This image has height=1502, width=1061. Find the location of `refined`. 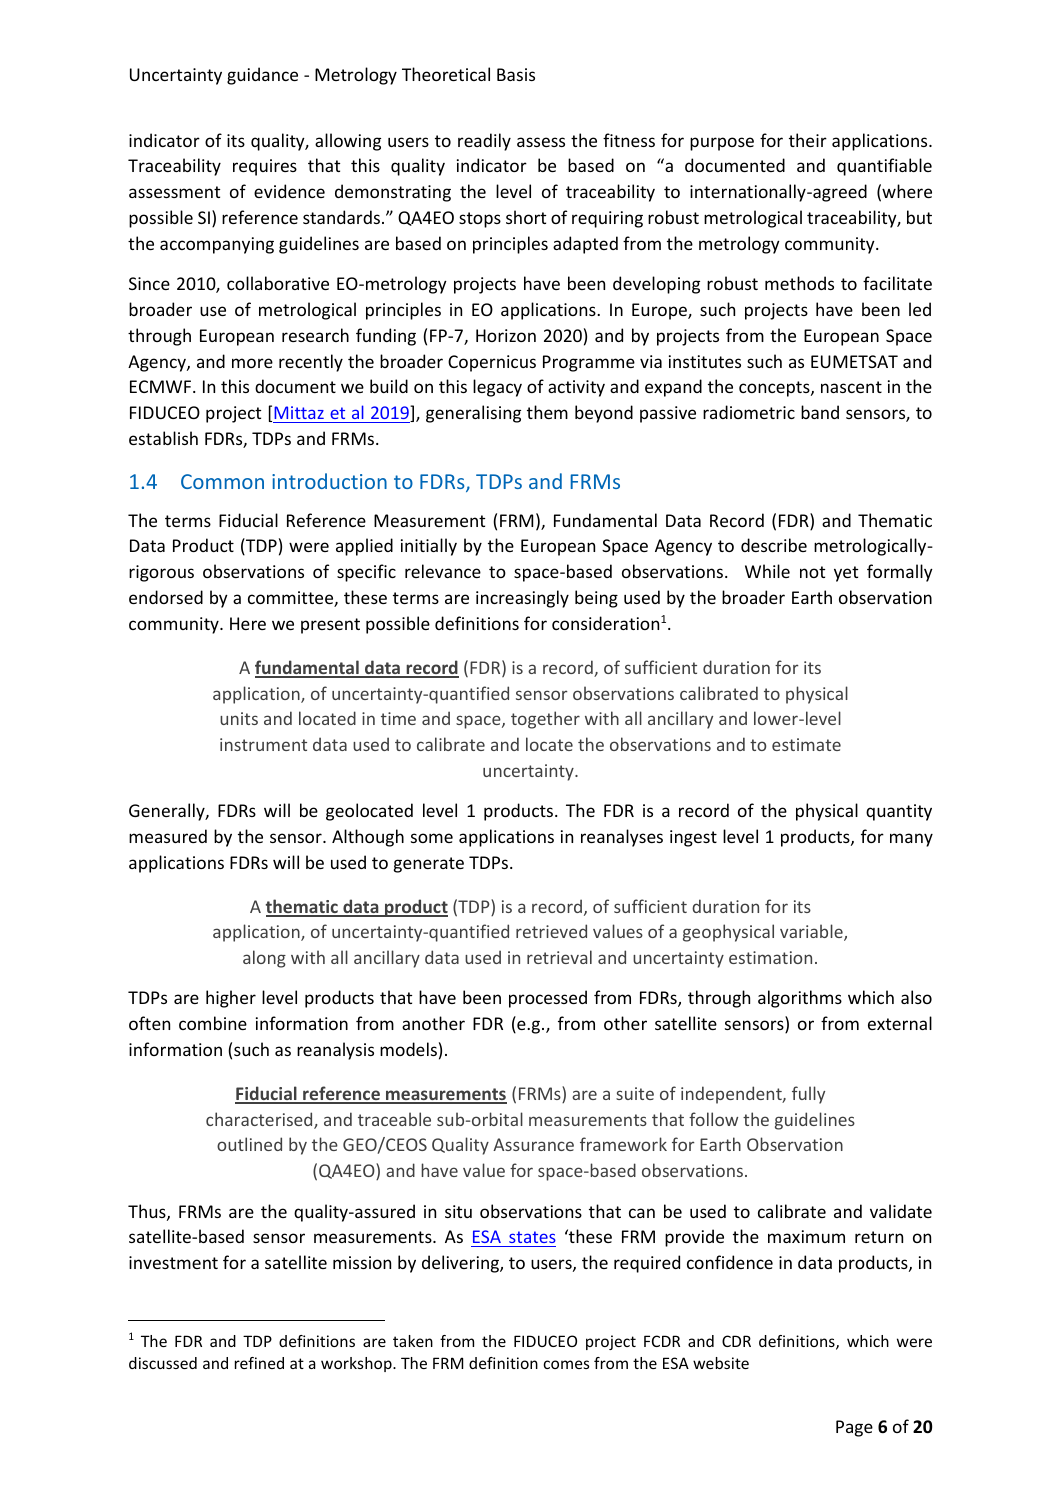

refined is located at coordinates (259, 1363).
